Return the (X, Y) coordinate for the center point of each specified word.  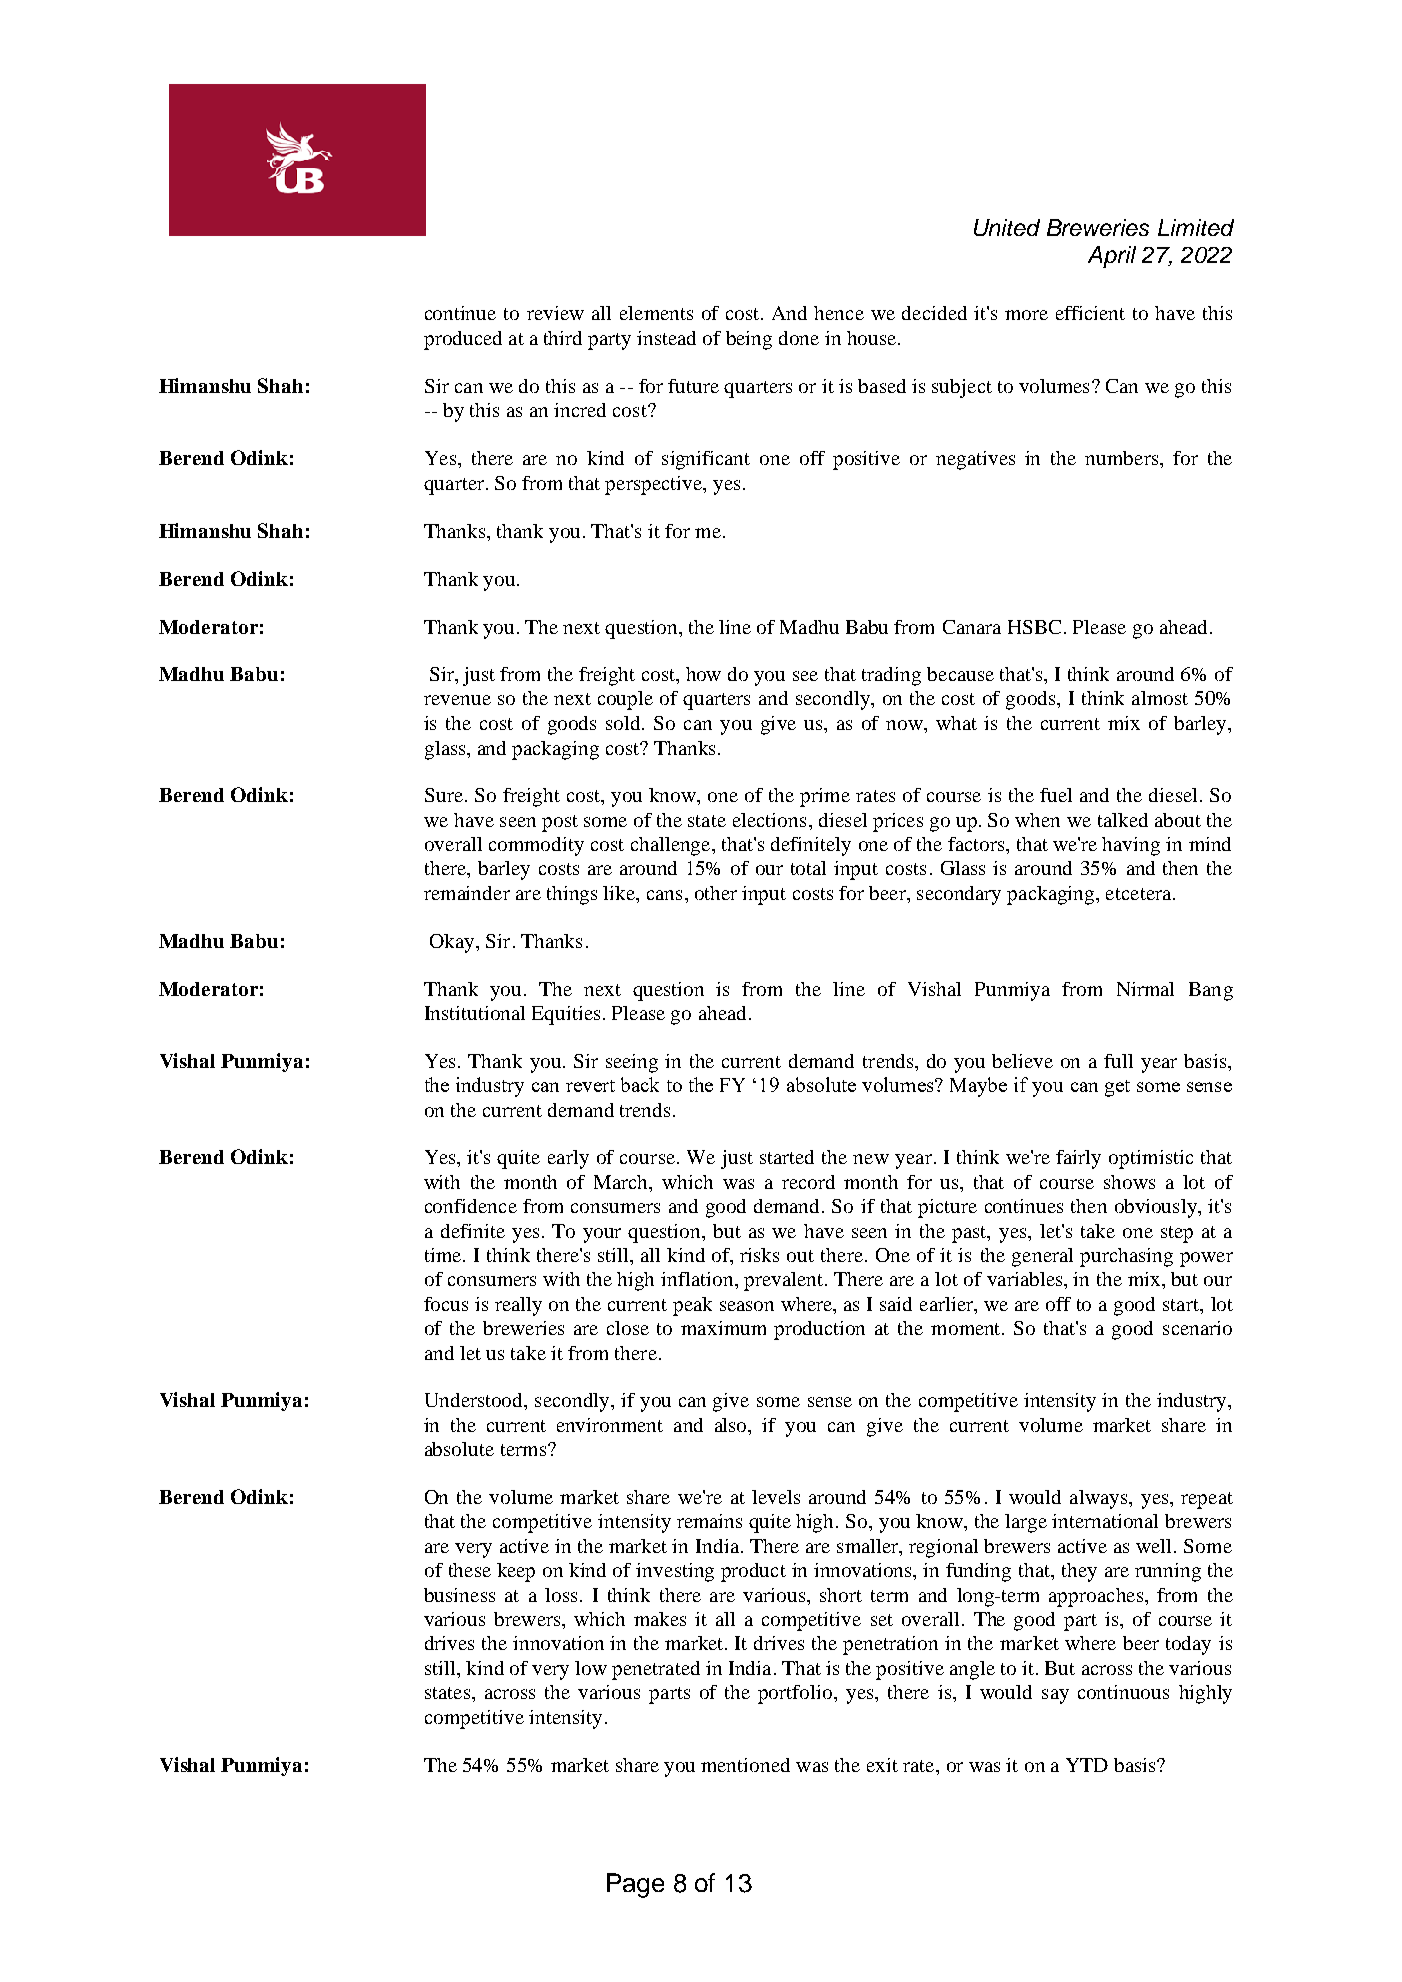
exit (882, 1765)
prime (825, 797)
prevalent (785, 1281)
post (560, 823)
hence (839, 313)
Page (635, 1885)
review (555, 313)
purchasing (1126, 1257)
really (518, 1306)
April (1112, 257)
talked (1123, 820)
